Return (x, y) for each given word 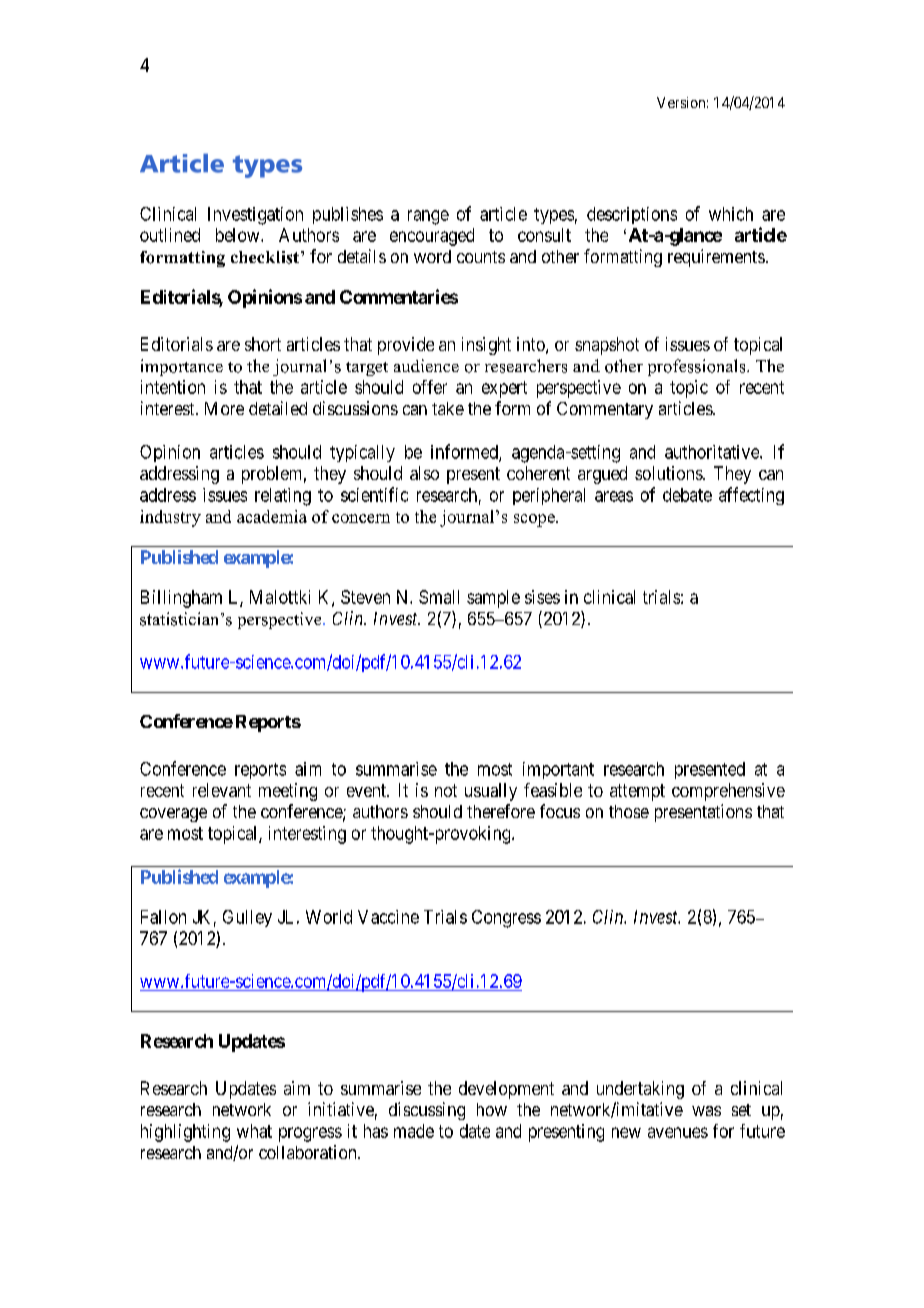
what (254, 1131)
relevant (222, 790)
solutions (669, 473)
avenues (678, 1132)
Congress (506, 919)
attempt (637, 792)
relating (283, 497)
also (424, 473)
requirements (716, 258)
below (239, 235)
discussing (427, 1111)
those (629, 811)
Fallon (163, 917)
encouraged (432, 237)
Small (439, 597)
